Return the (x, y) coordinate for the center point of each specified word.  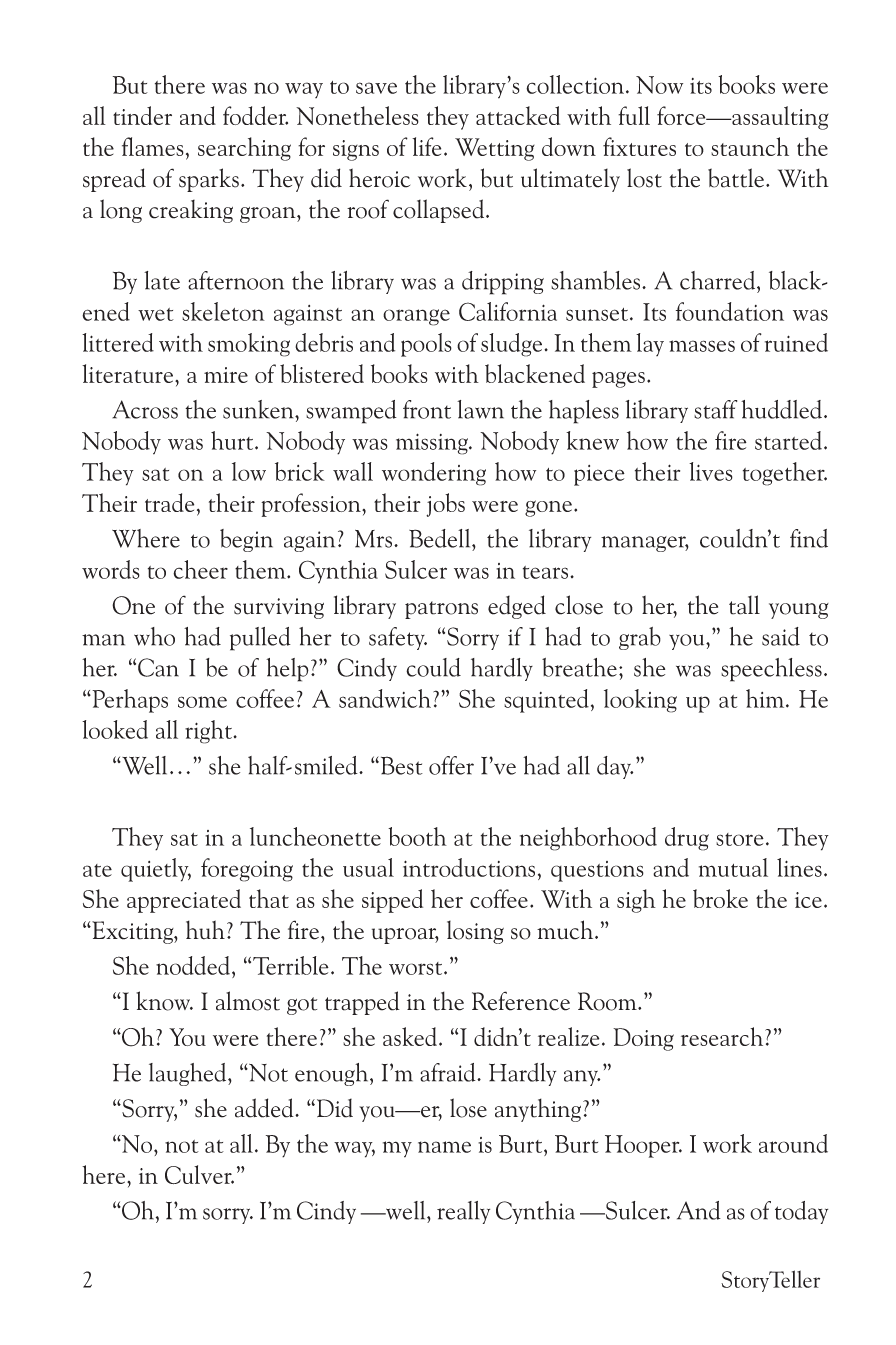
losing (475, 932)
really (463, 1212)
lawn (480, 409)
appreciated (184, 901)
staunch (750, 146)
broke (720, 898)
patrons (441, 610)
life (426, 146)
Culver (199, 1174)
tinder (142, 115)
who (154, 636)
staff (715, 409)
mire (226, 375)
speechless (771, 670)
